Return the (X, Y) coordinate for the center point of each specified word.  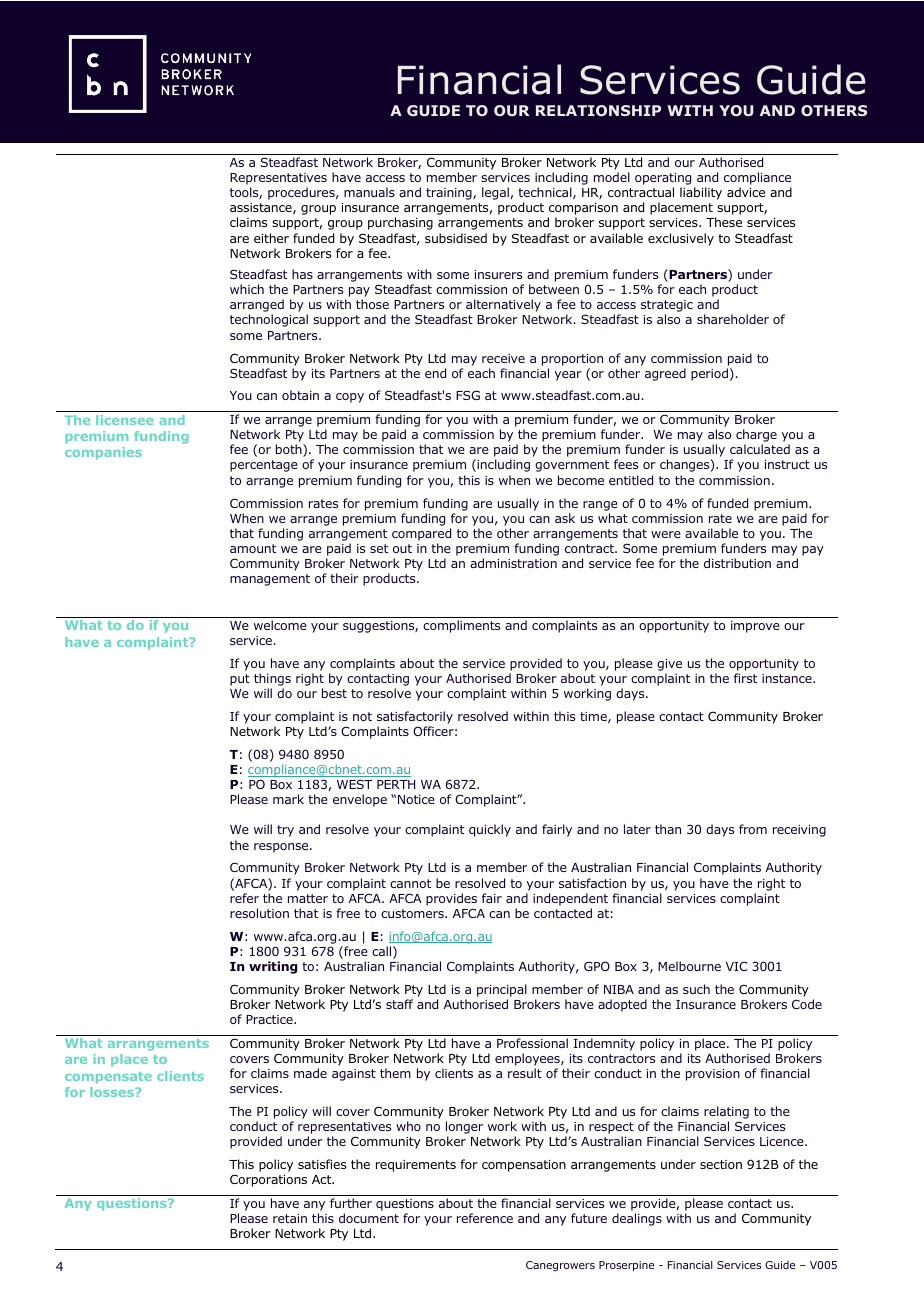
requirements (416, 1166)
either (271, 238)
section (721, 1164)
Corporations (268, 1180)
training (450, 194)
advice (746, 192)
